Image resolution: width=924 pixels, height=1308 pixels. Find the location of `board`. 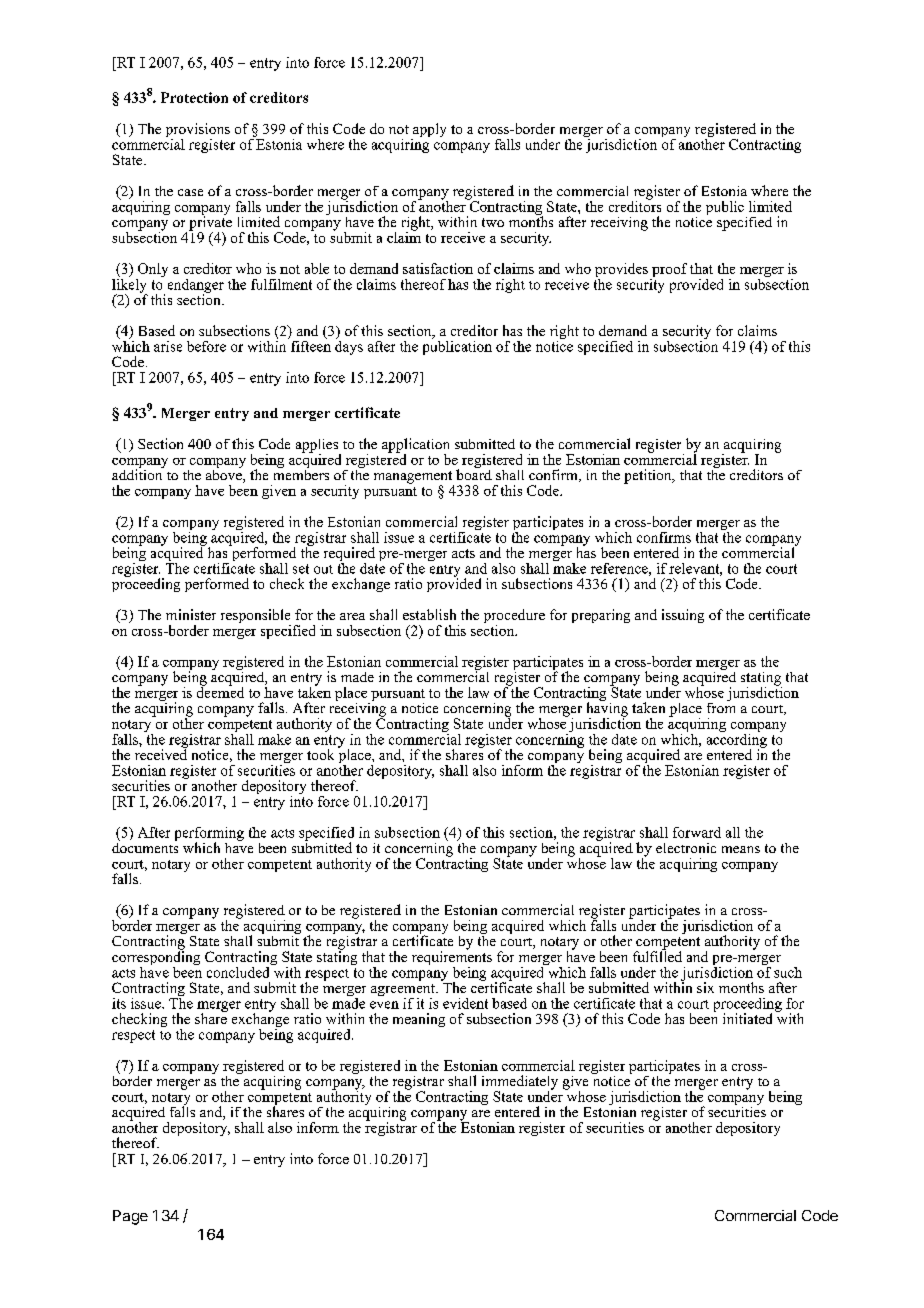

board is located at coordinates (474, 473).
